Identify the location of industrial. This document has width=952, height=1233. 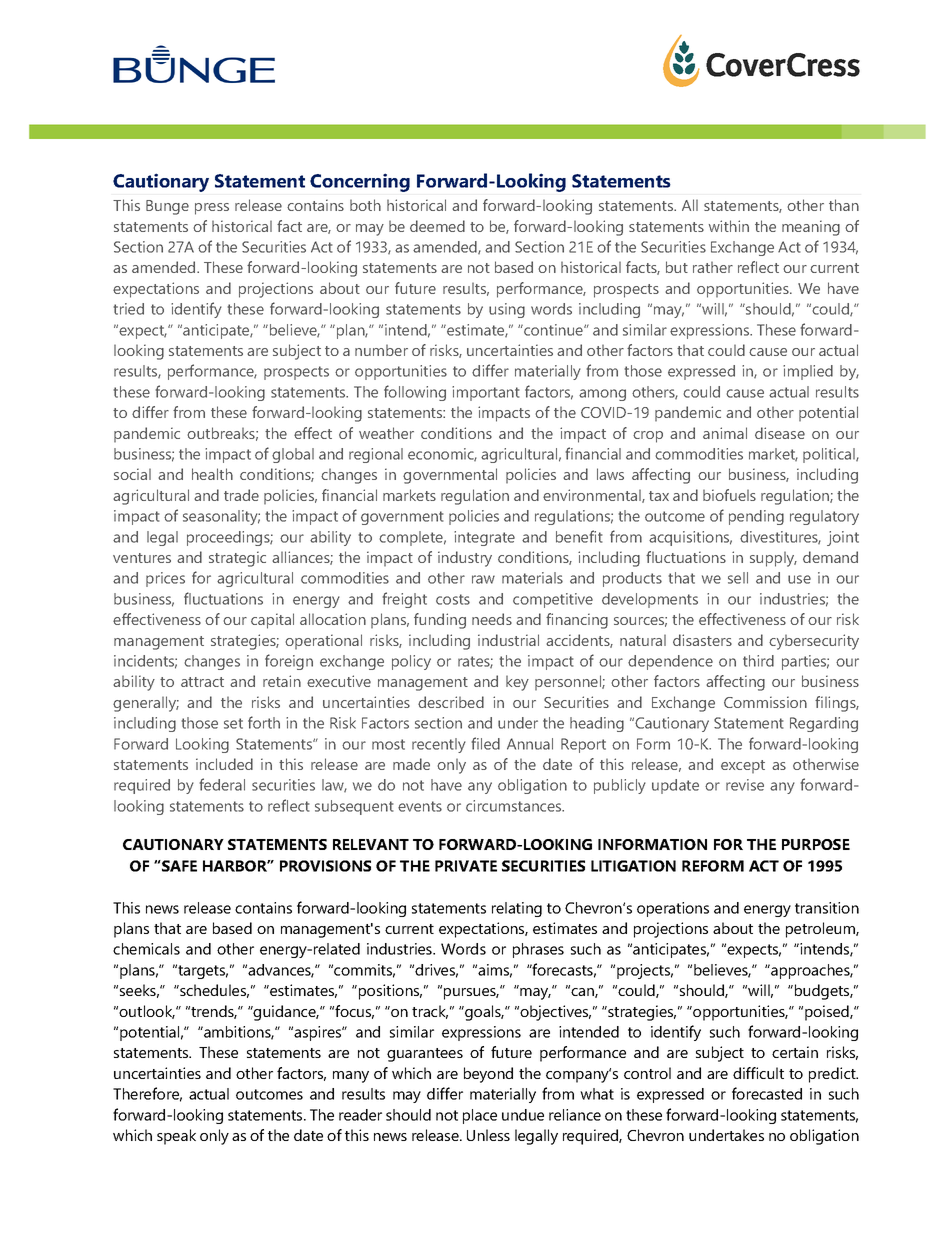
(508, 640).
